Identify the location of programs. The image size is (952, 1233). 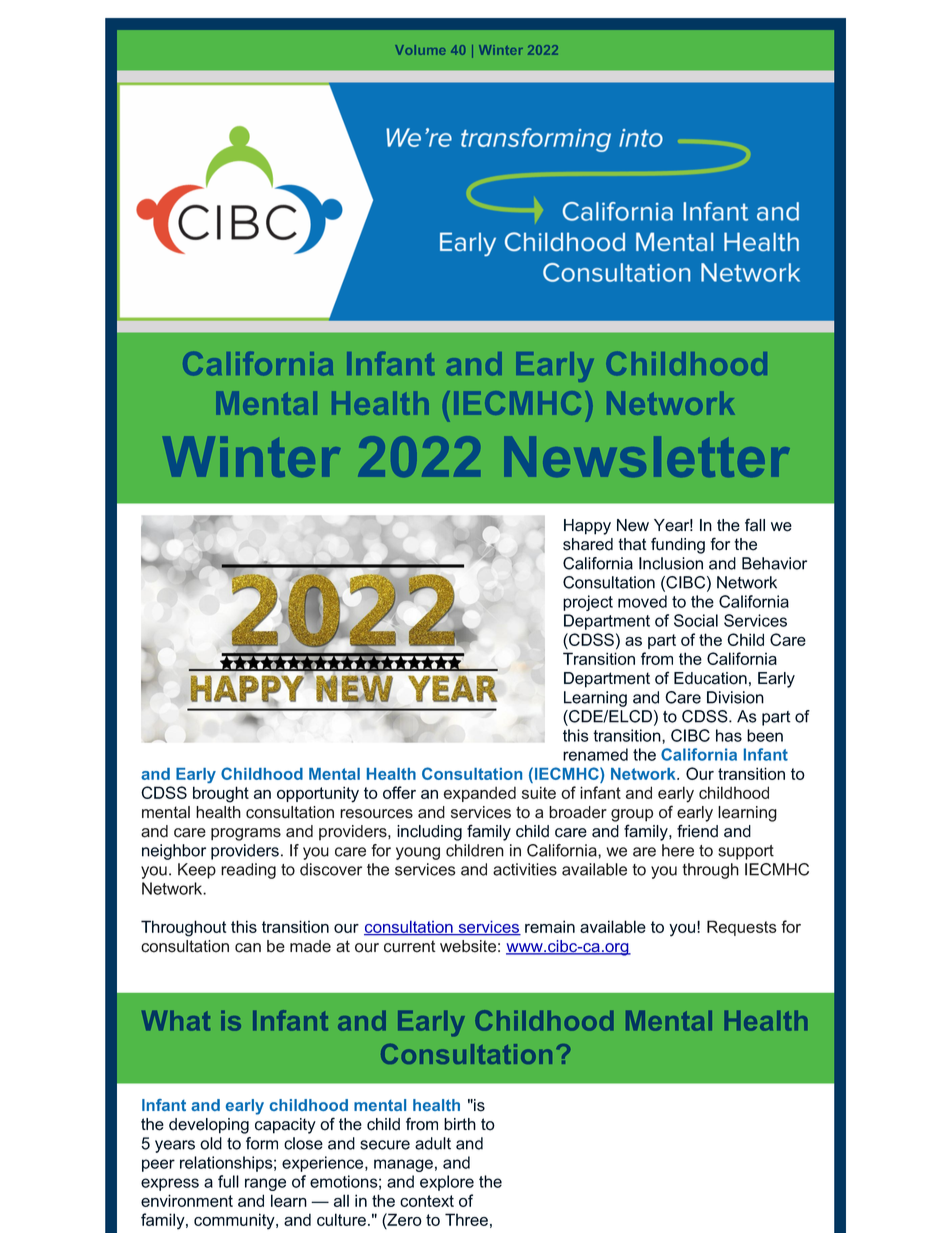
(246, 834).
